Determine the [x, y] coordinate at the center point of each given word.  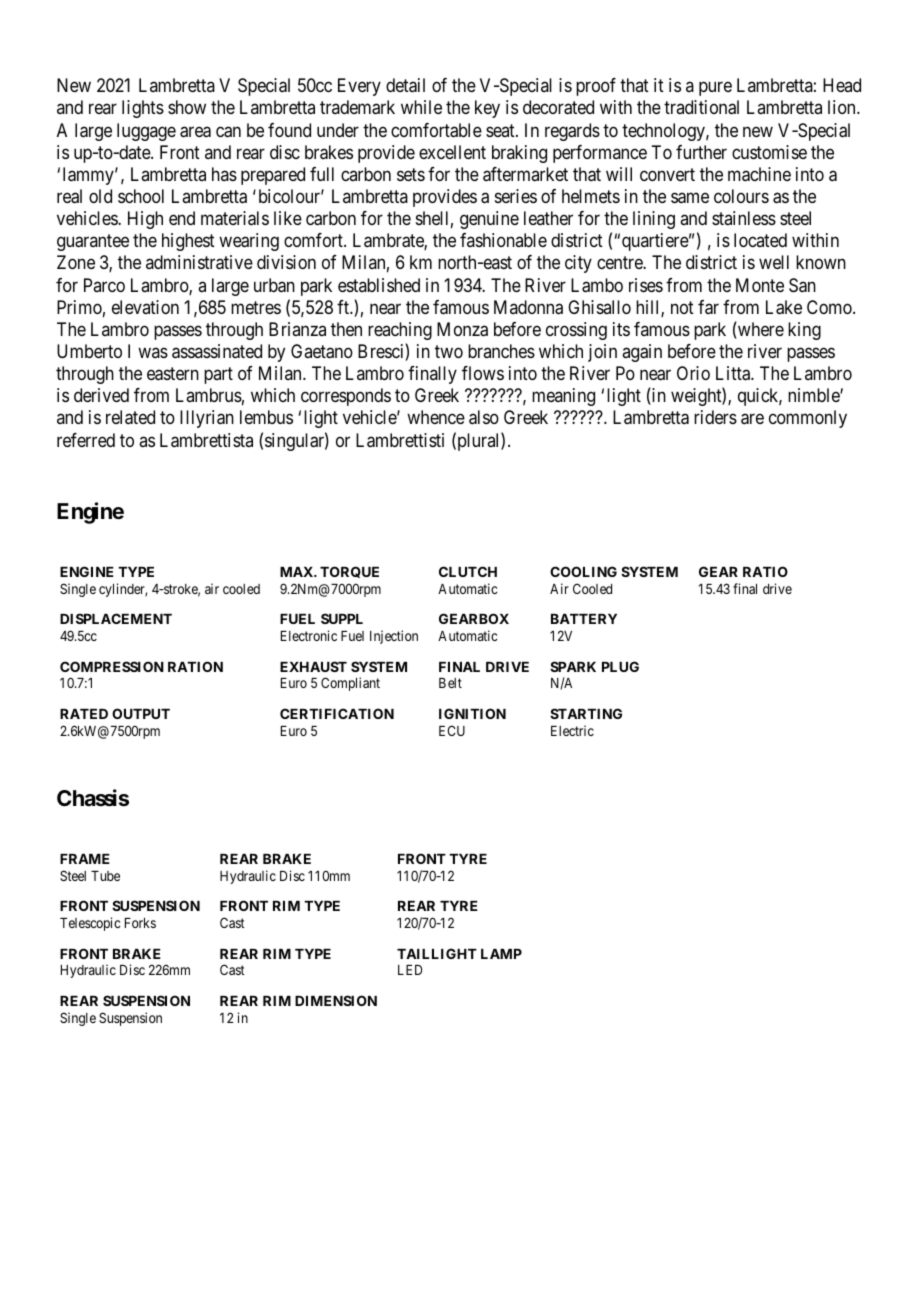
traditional [701, 107]
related [130, 417]
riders [715, 417]
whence [436, 417]
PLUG [620, 666]
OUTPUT [141, 713]
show [187, 107]
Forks [140, 923]
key [487, 109]
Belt [450, 683]
